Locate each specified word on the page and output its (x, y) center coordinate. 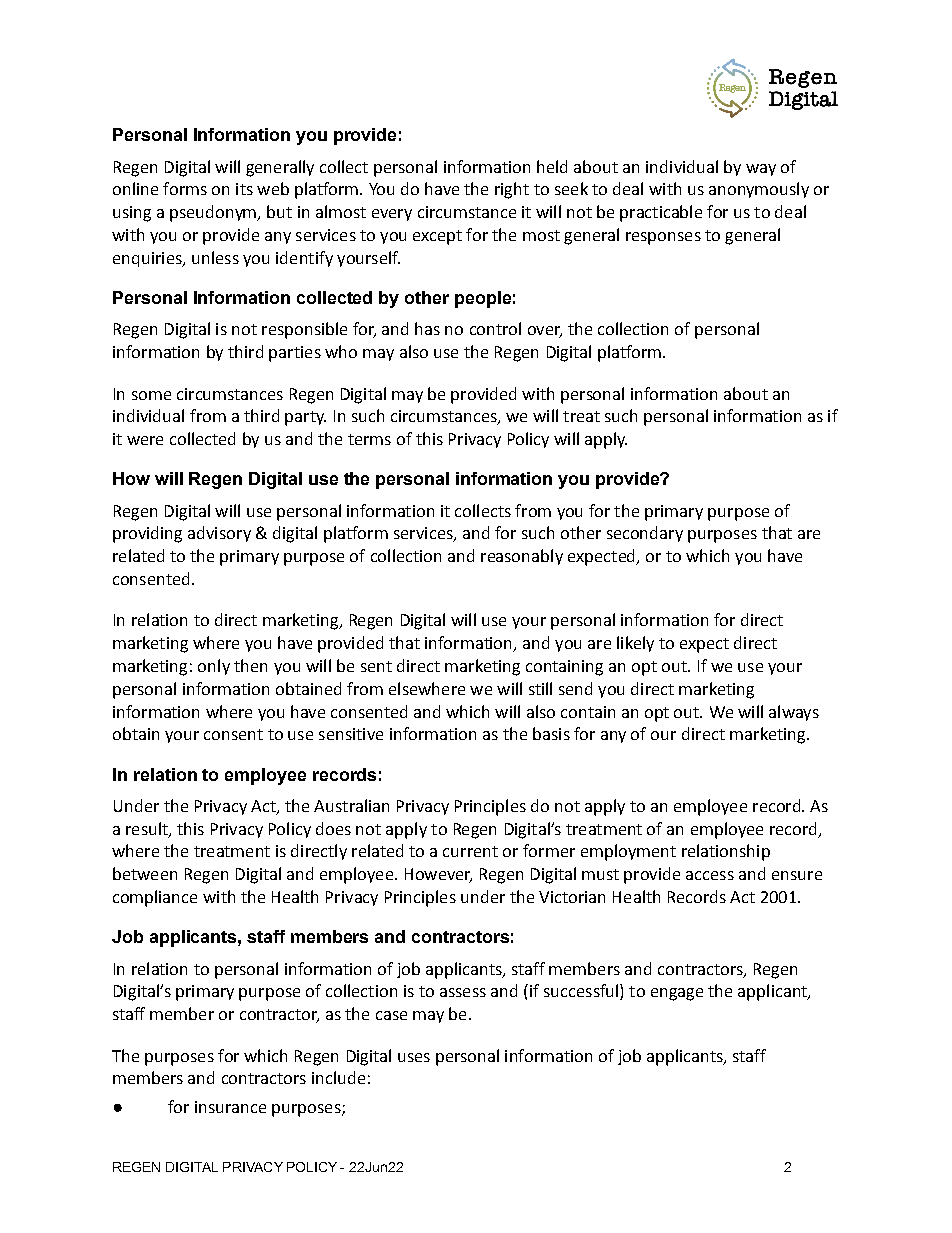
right (512, 190)
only (214, 667)
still (540, 688)
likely (635, 644)
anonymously (759, 190)
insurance (230, 1107)
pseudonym (214, 213)
